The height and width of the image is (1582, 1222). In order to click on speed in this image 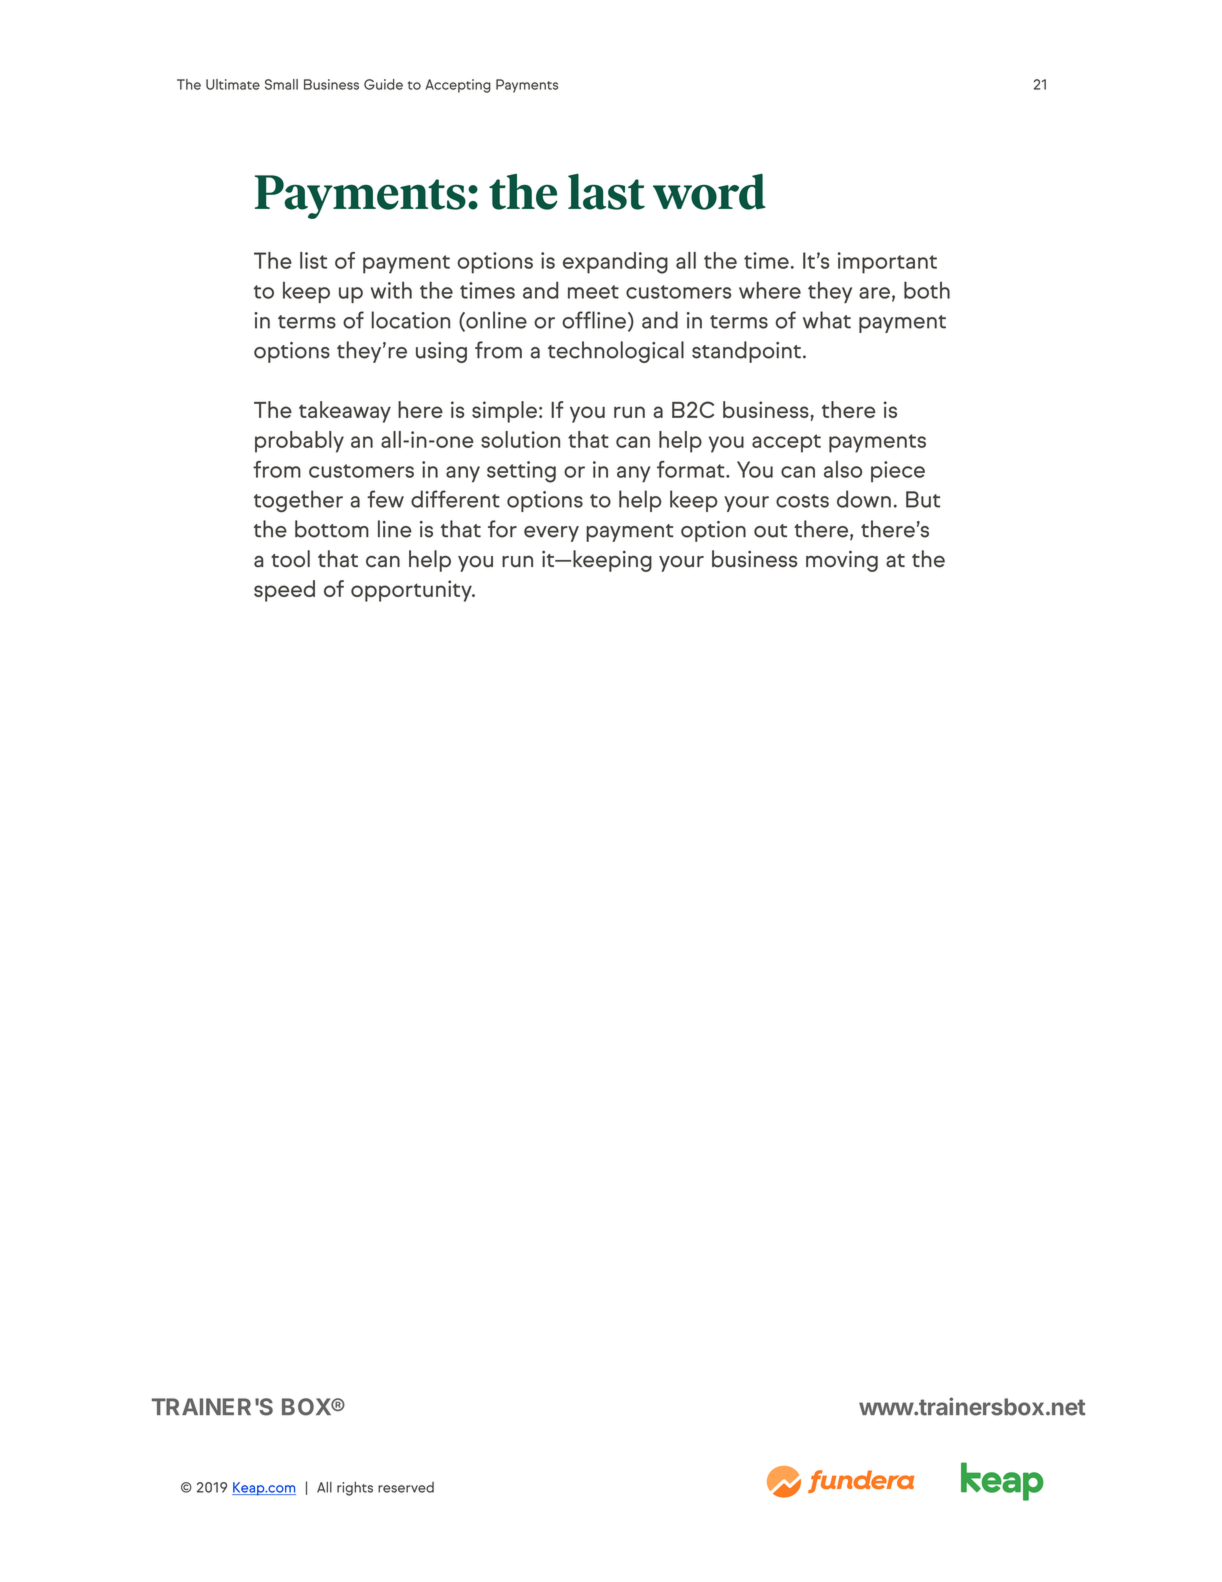, I will do `click(284, 591)`.
